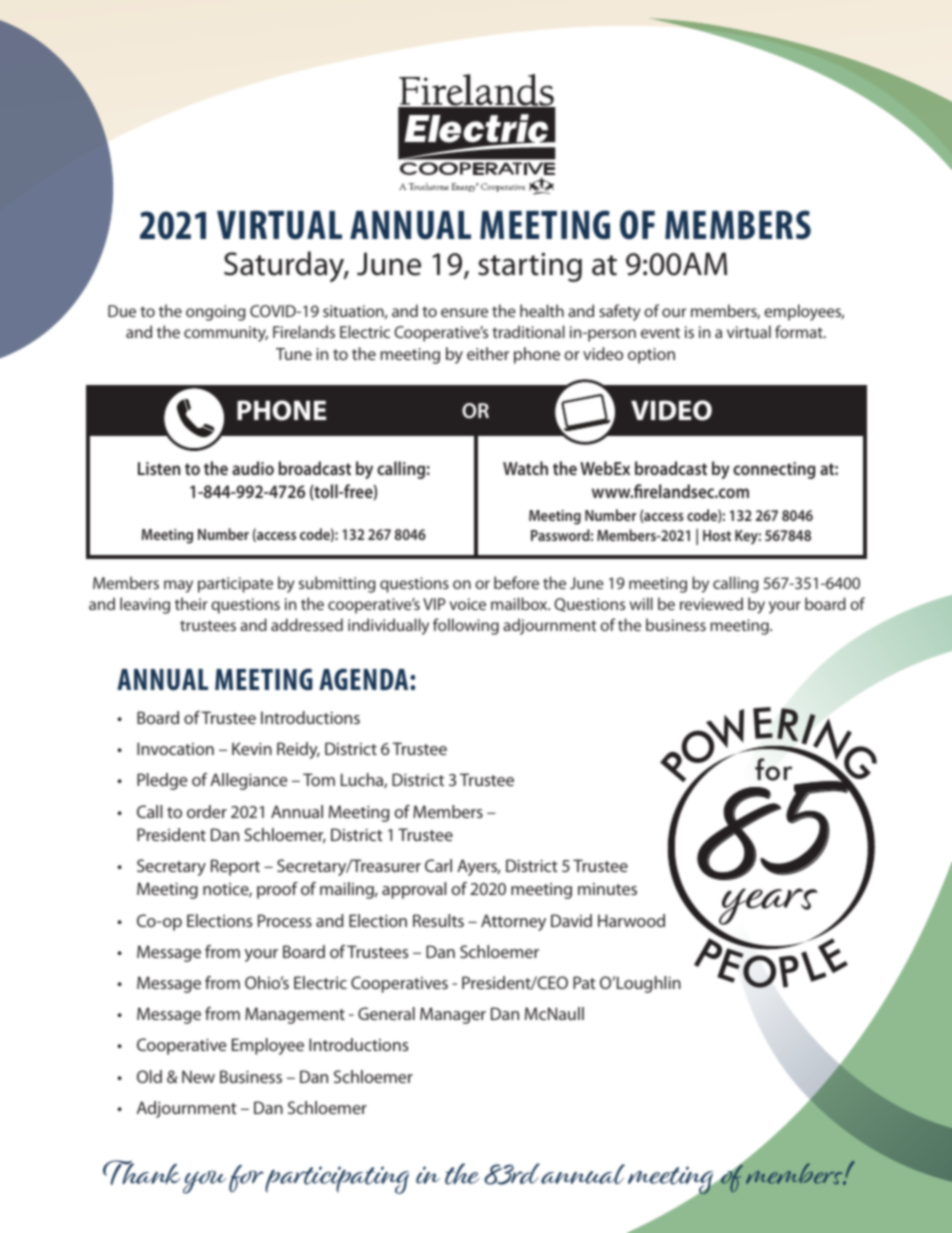 The image size is (952, 1233). Describe the element at coordinates (660, 332) in the screenshot. I see `event` at that location.
